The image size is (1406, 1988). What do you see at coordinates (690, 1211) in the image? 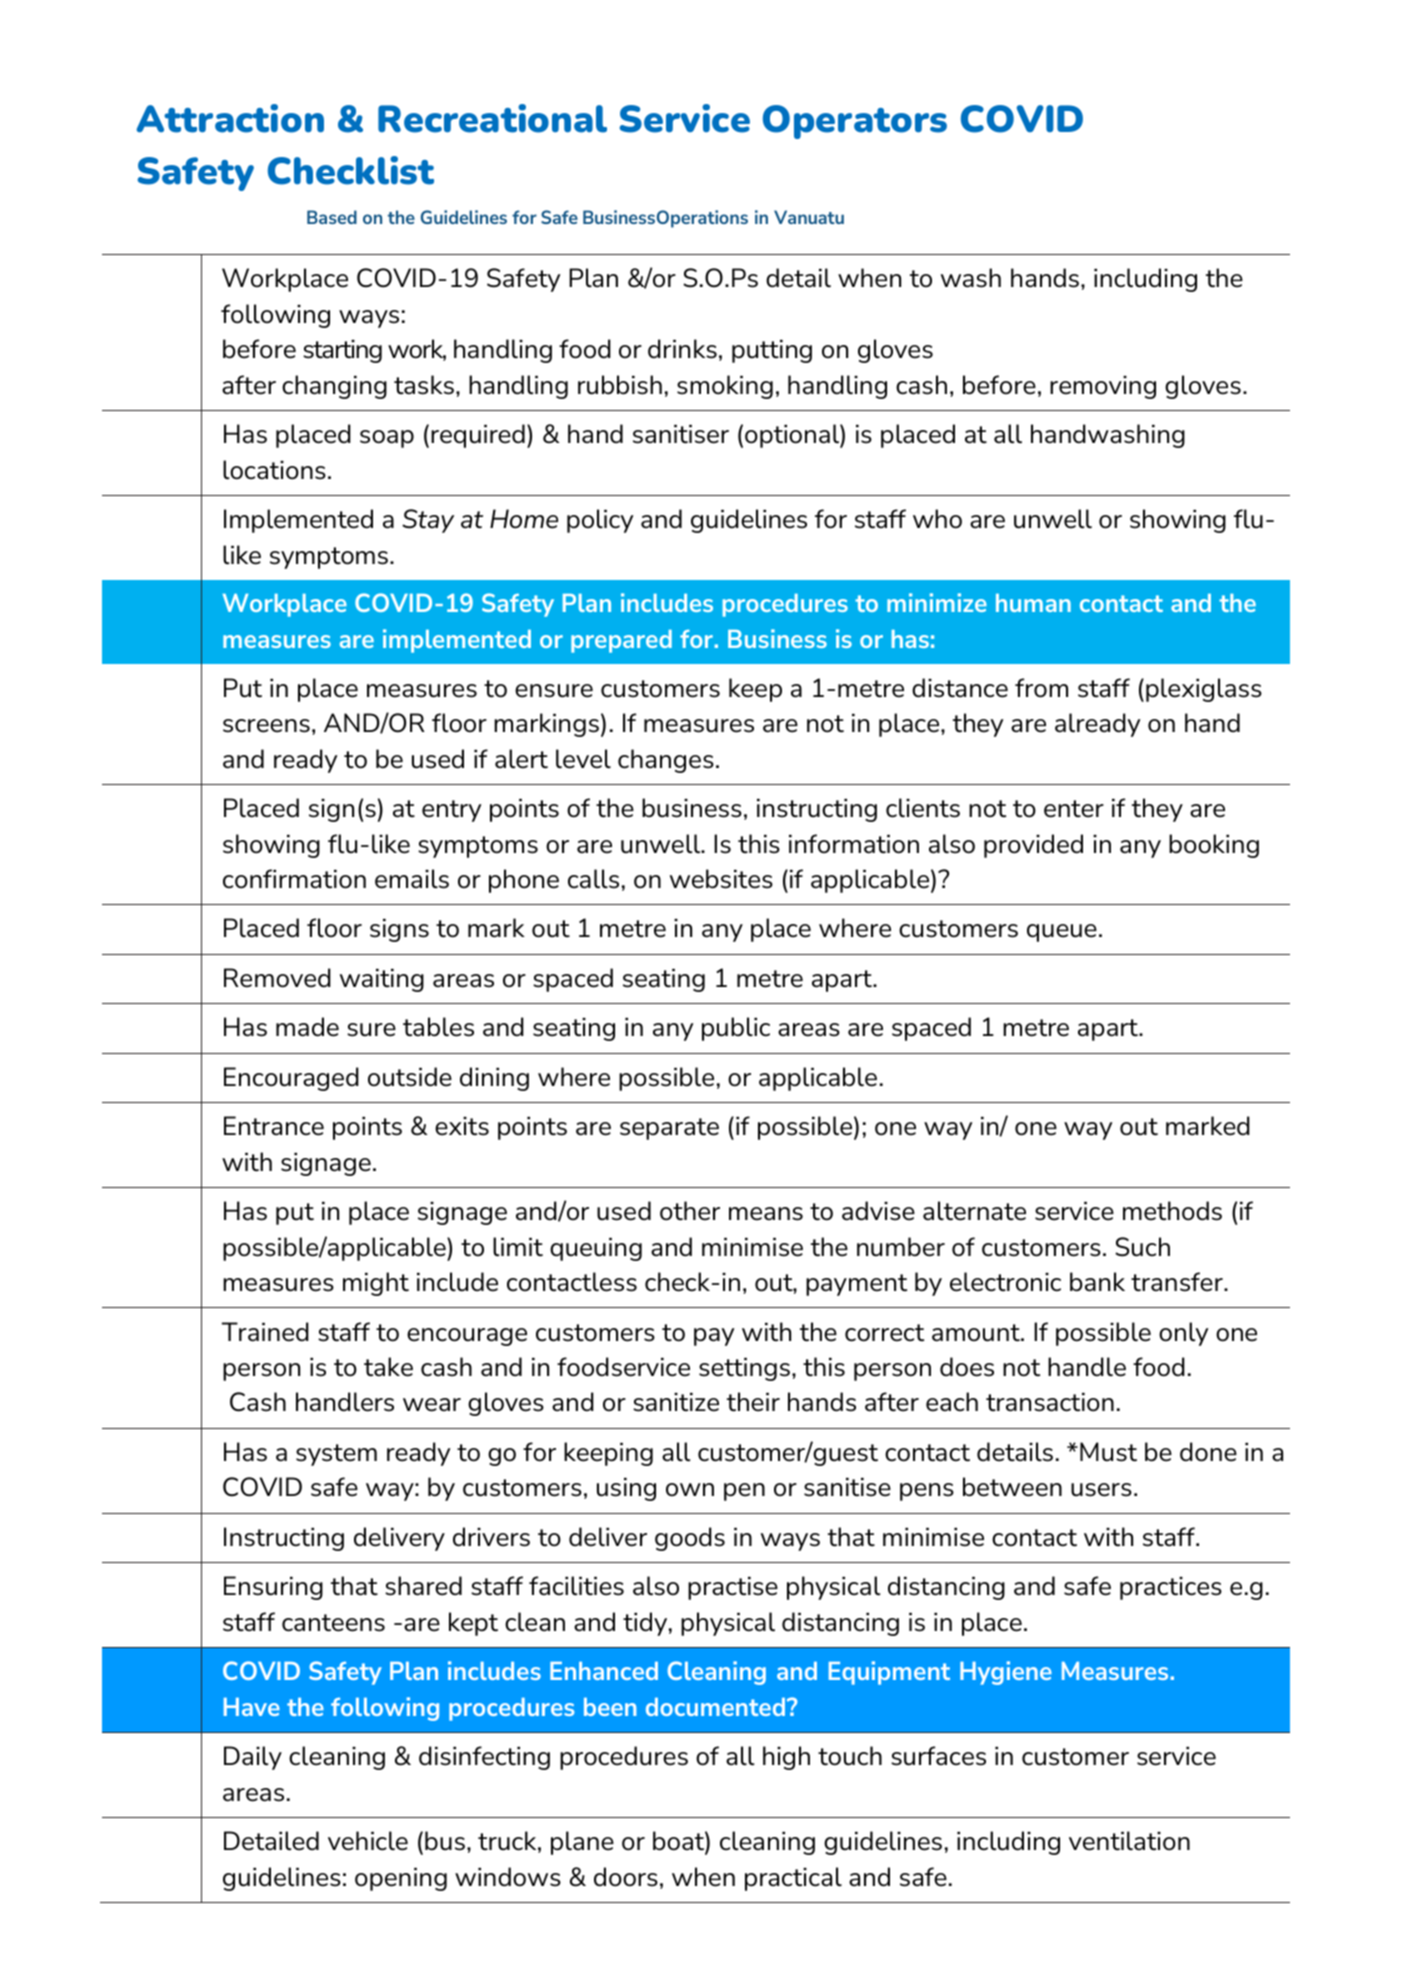
I see `other` at bounding box center [690, 1211].
